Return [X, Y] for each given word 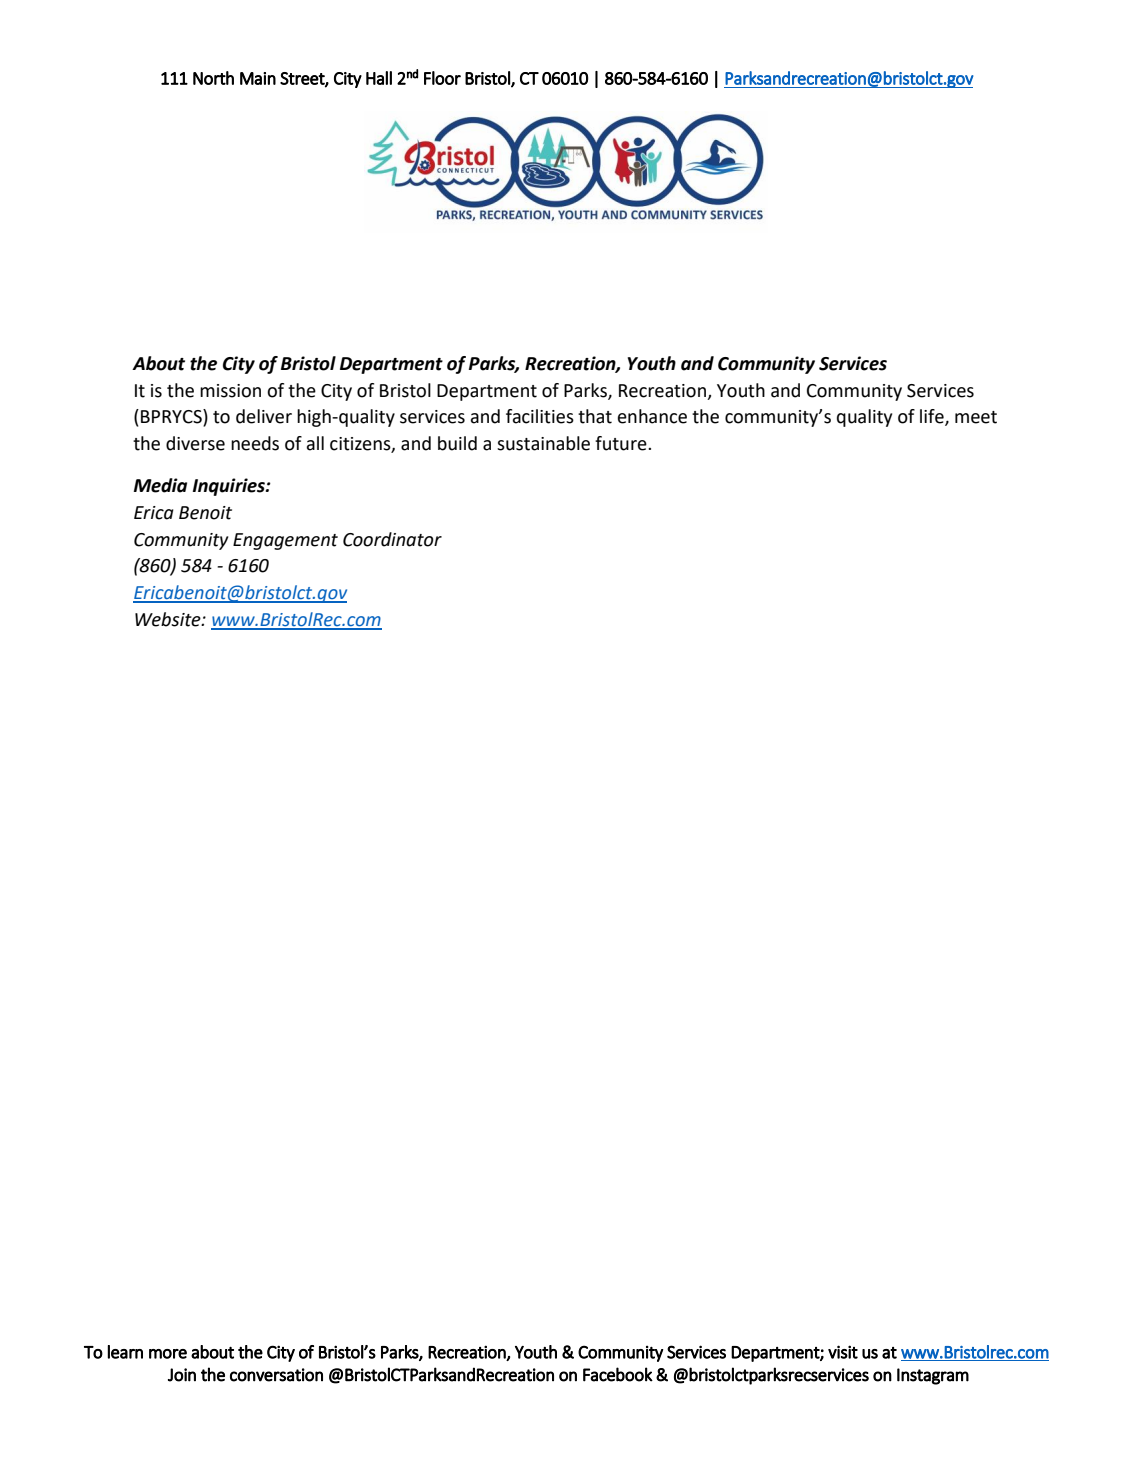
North [213, 78]
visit [843, 1352]
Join [182, 1375]
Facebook [618, 1374]
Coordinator [392, 539]
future [622, 443]
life [933, 417]
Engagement [285, 541]
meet [976, 417]
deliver [264, 416]
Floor [442, 78]
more [168, 1354]
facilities [540, 416]
